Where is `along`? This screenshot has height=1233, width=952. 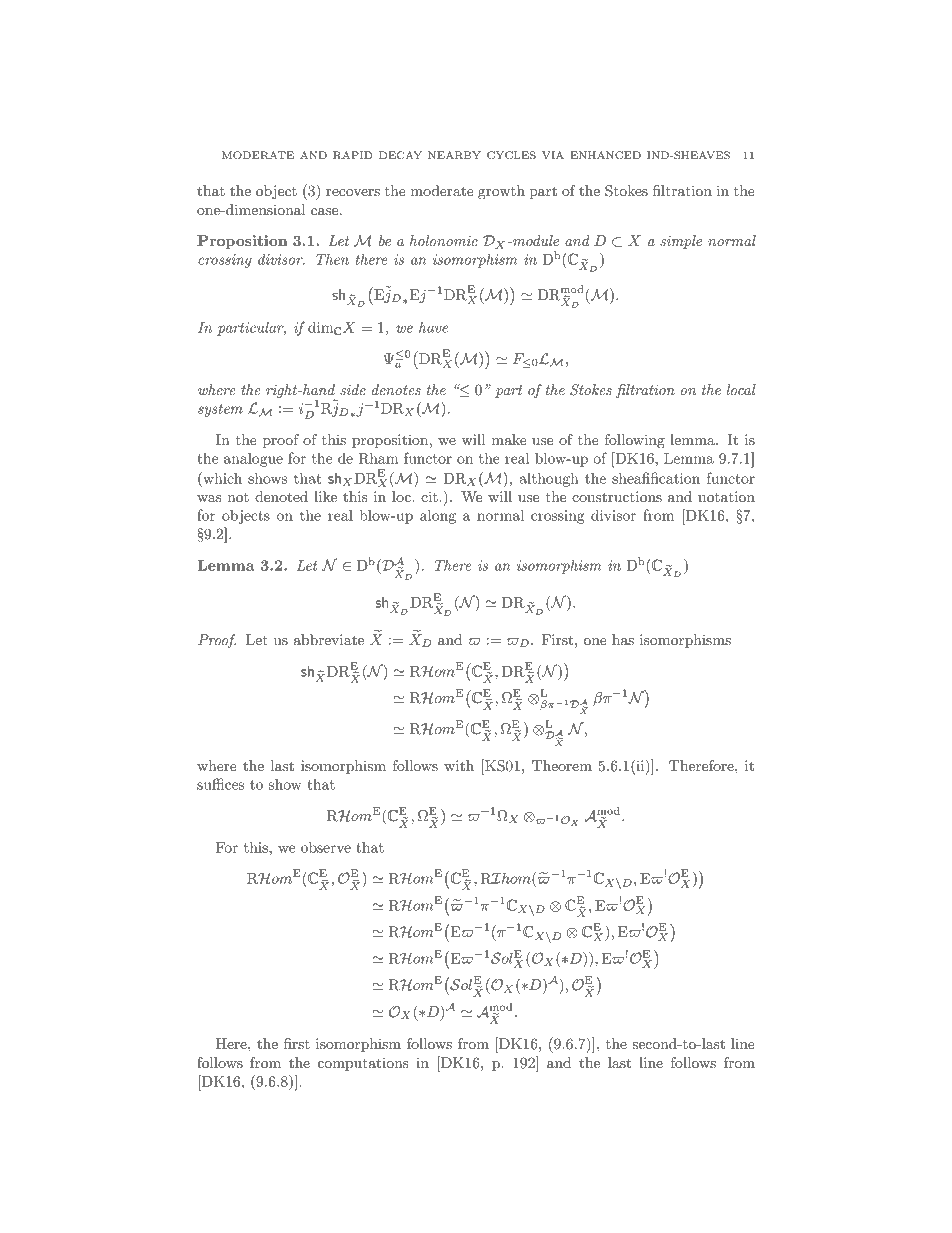 along is located at coordinates (438, 516).
